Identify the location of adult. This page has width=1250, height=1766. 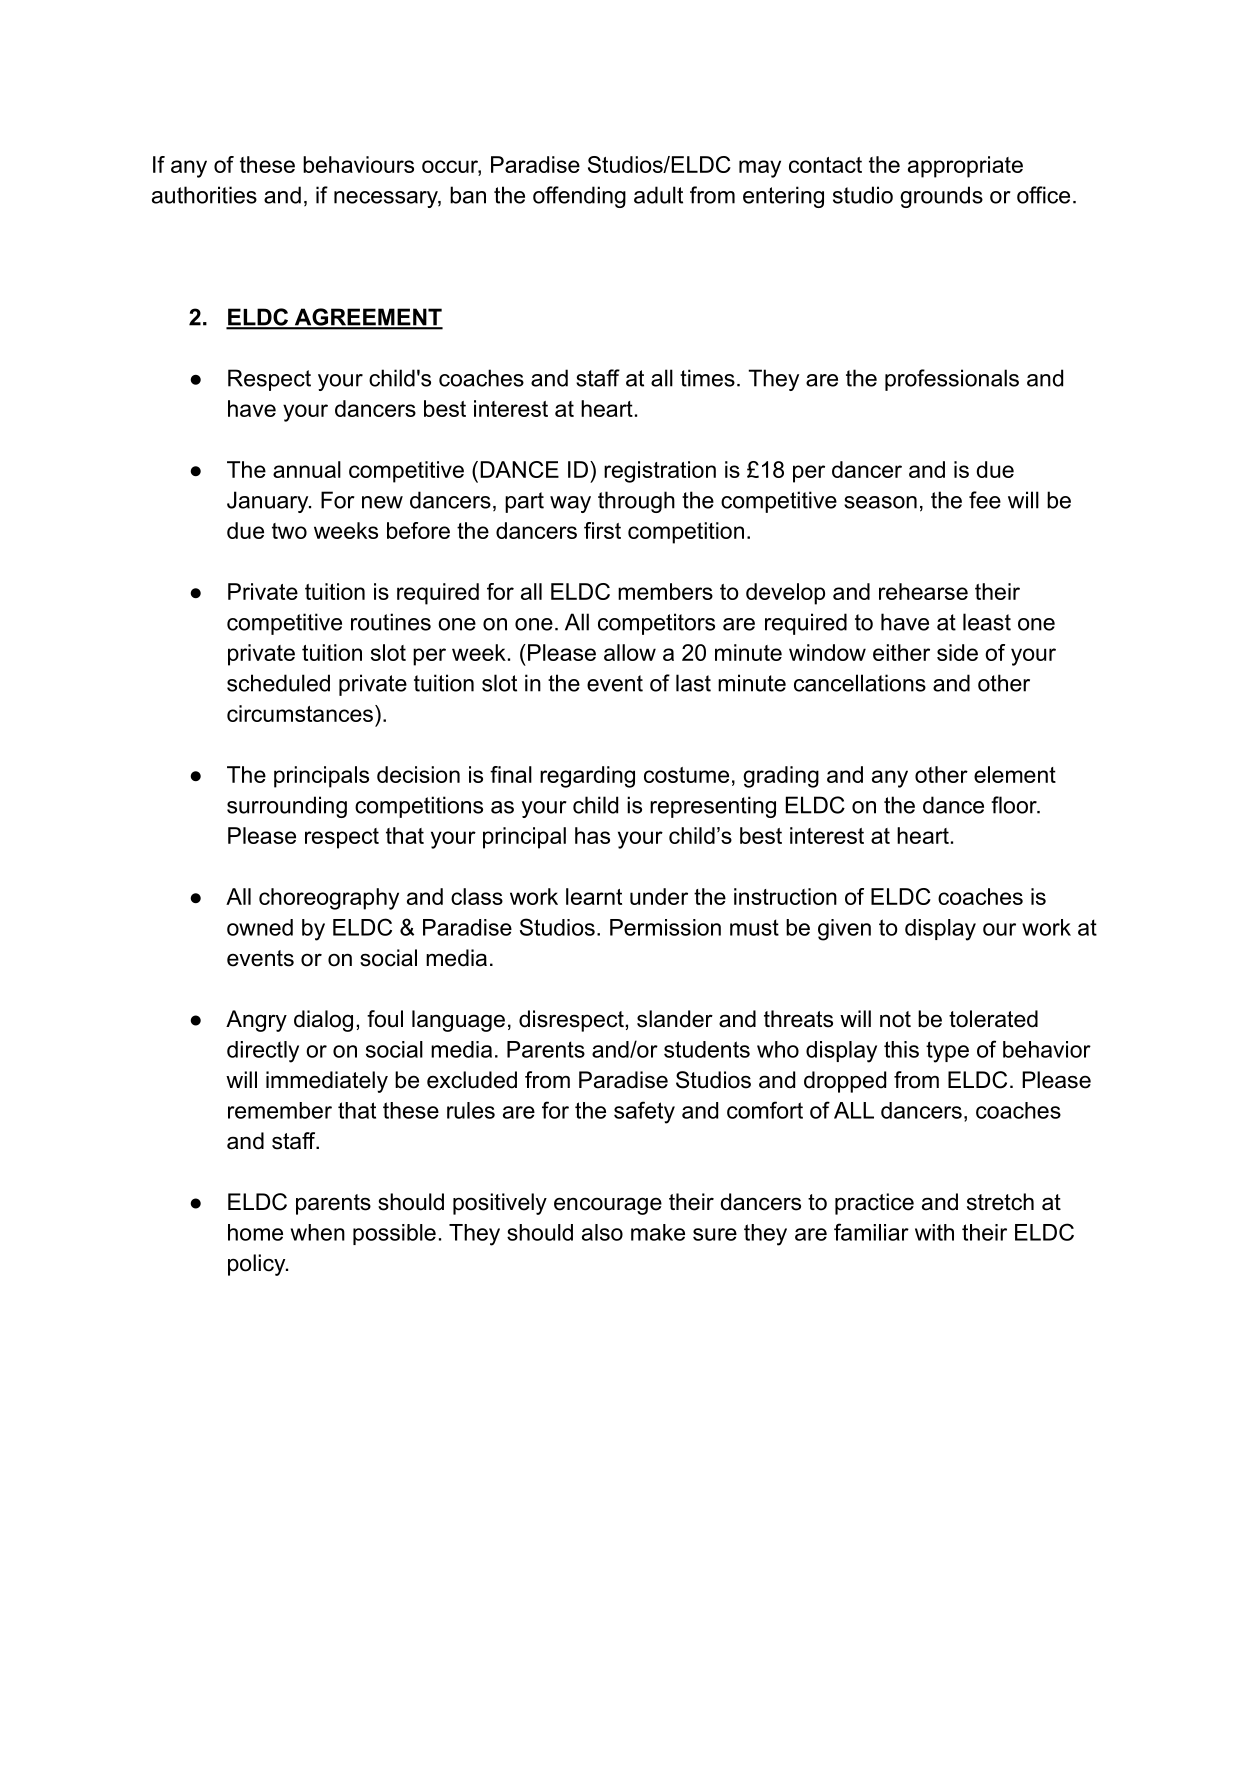
(658, 195).
